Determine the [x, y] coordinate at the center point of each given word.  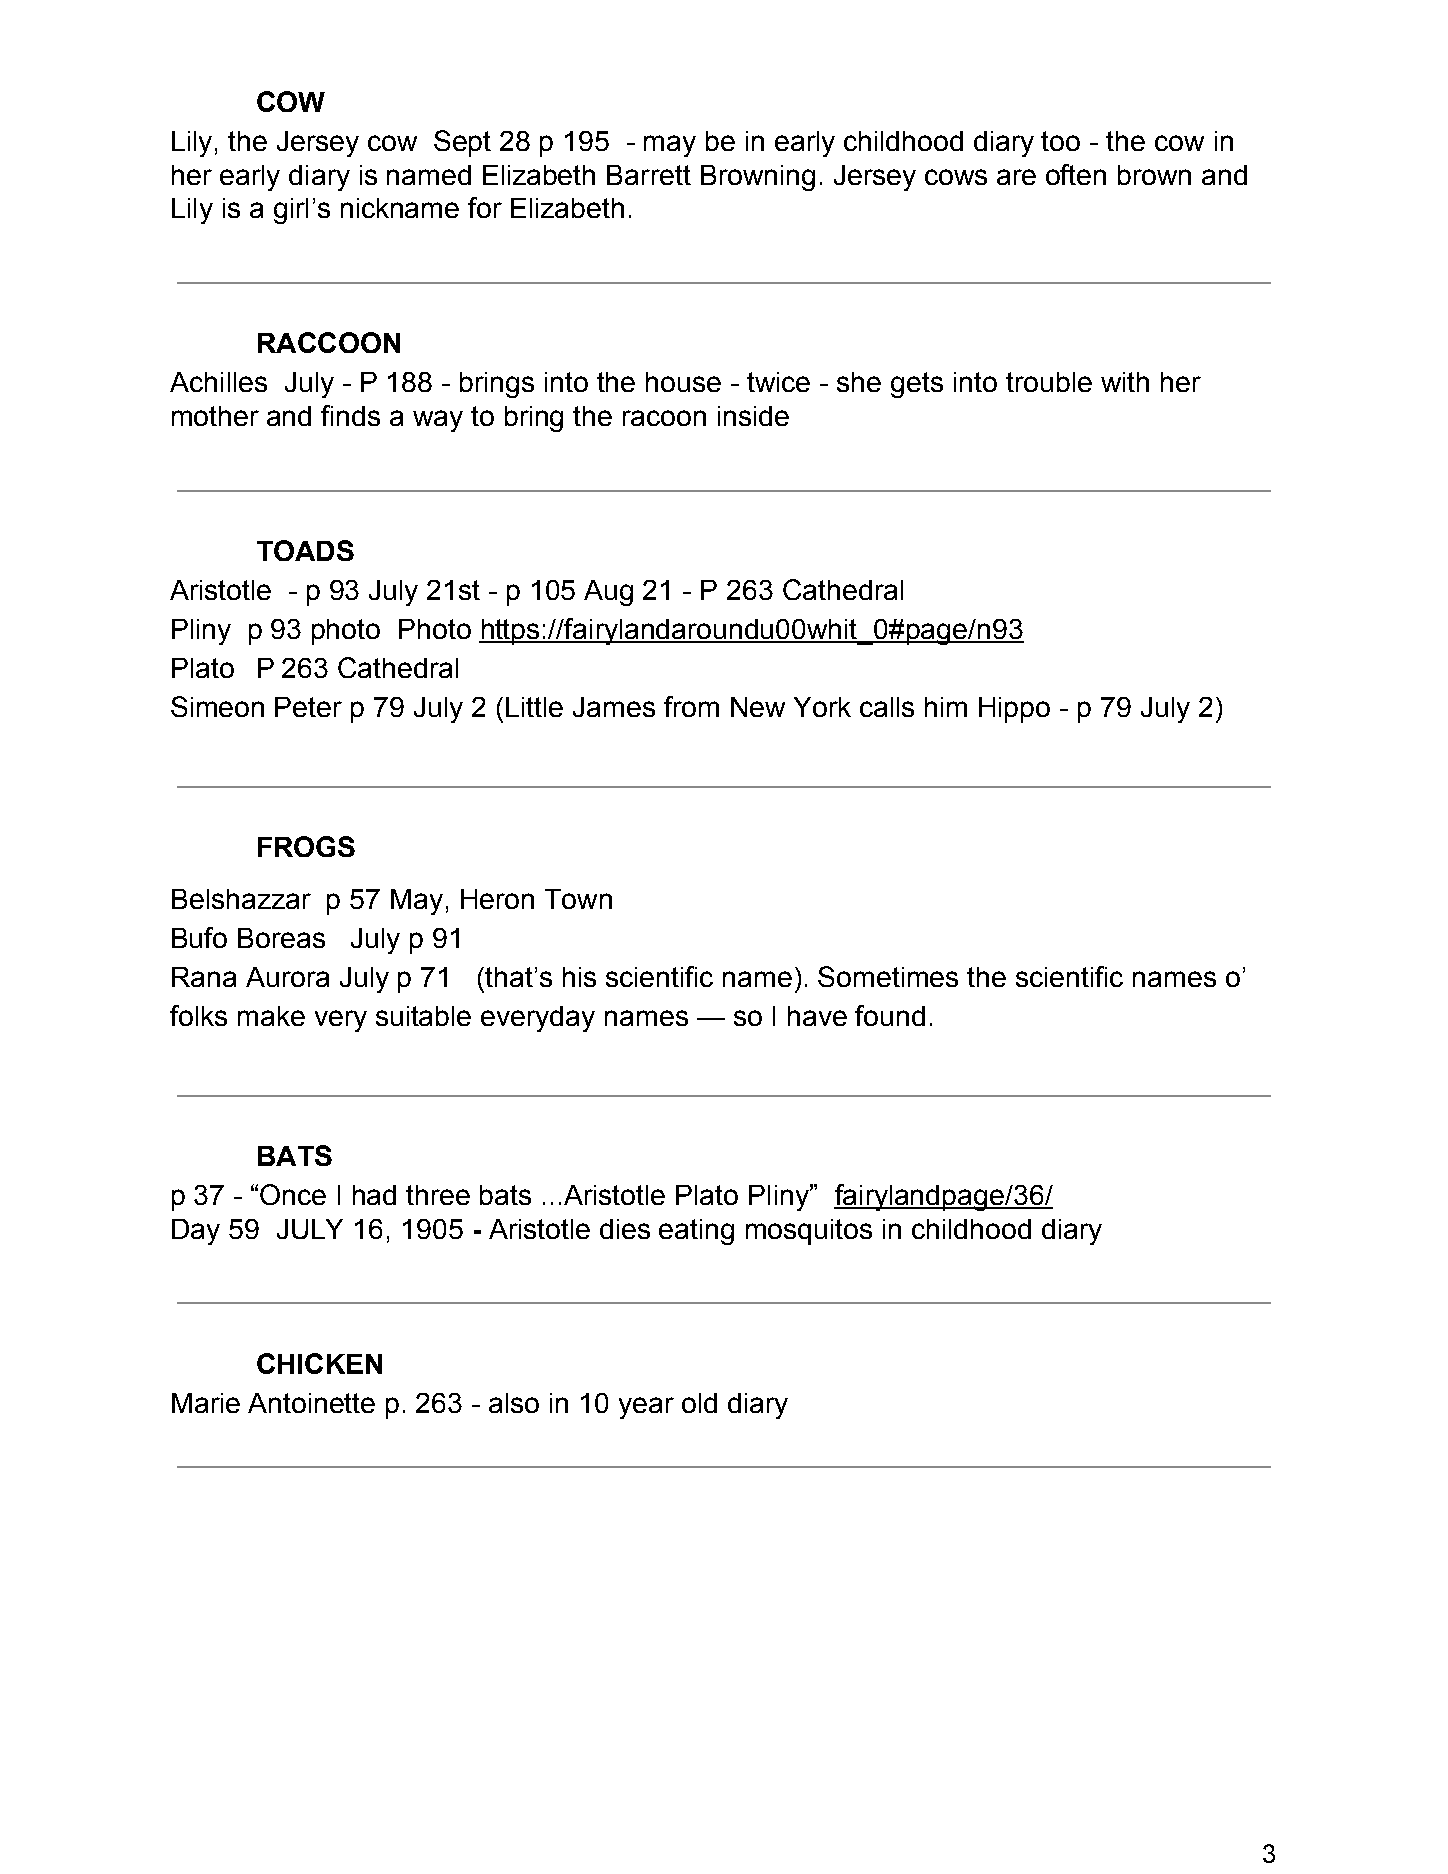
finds [350, 415]
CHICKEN [319, 1363]
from [691, 706]
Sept [462, 143]
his [579, 977]
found [890, 1015]
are [1016, 177]
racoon [664, 418]
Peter [308, 707]
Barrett [649, 175]
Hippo [1014, 710]
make [271, 1016]
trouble [1049, 382]
